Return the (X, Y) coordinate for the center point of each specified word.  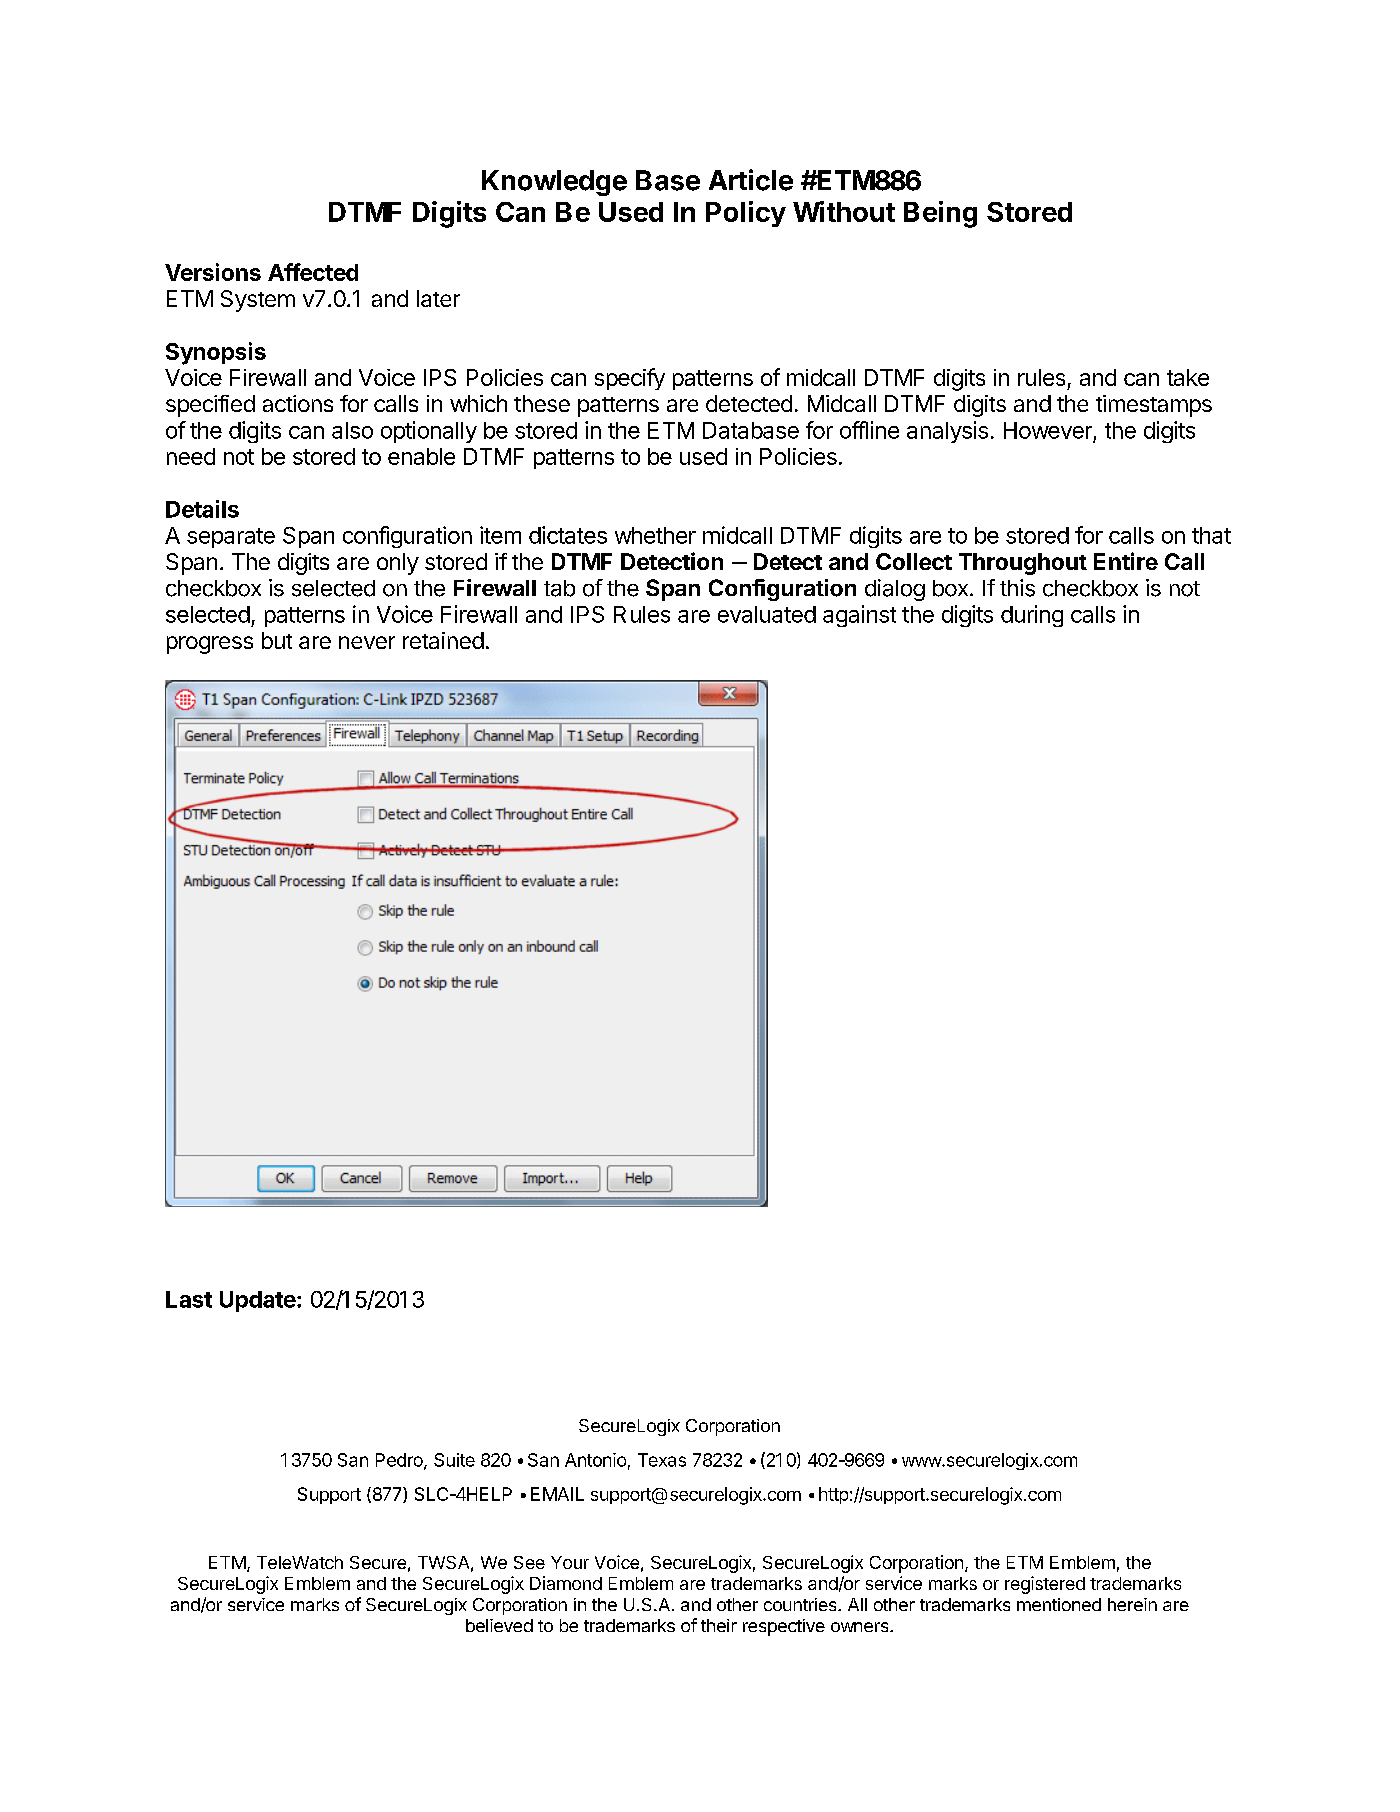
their (719, 1625)
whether (655, 535)
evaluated (767, 614)
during (1032, 616)
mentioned (1059, 1604)
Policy (746, 214)
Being (940, 214)
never (367, 642)
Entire (1126, 561)
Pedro (400, 1461)
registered (1045, 1585)
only (398, 564)
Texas (662, 1460)
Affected (313, 272)
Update (258, 1301)
